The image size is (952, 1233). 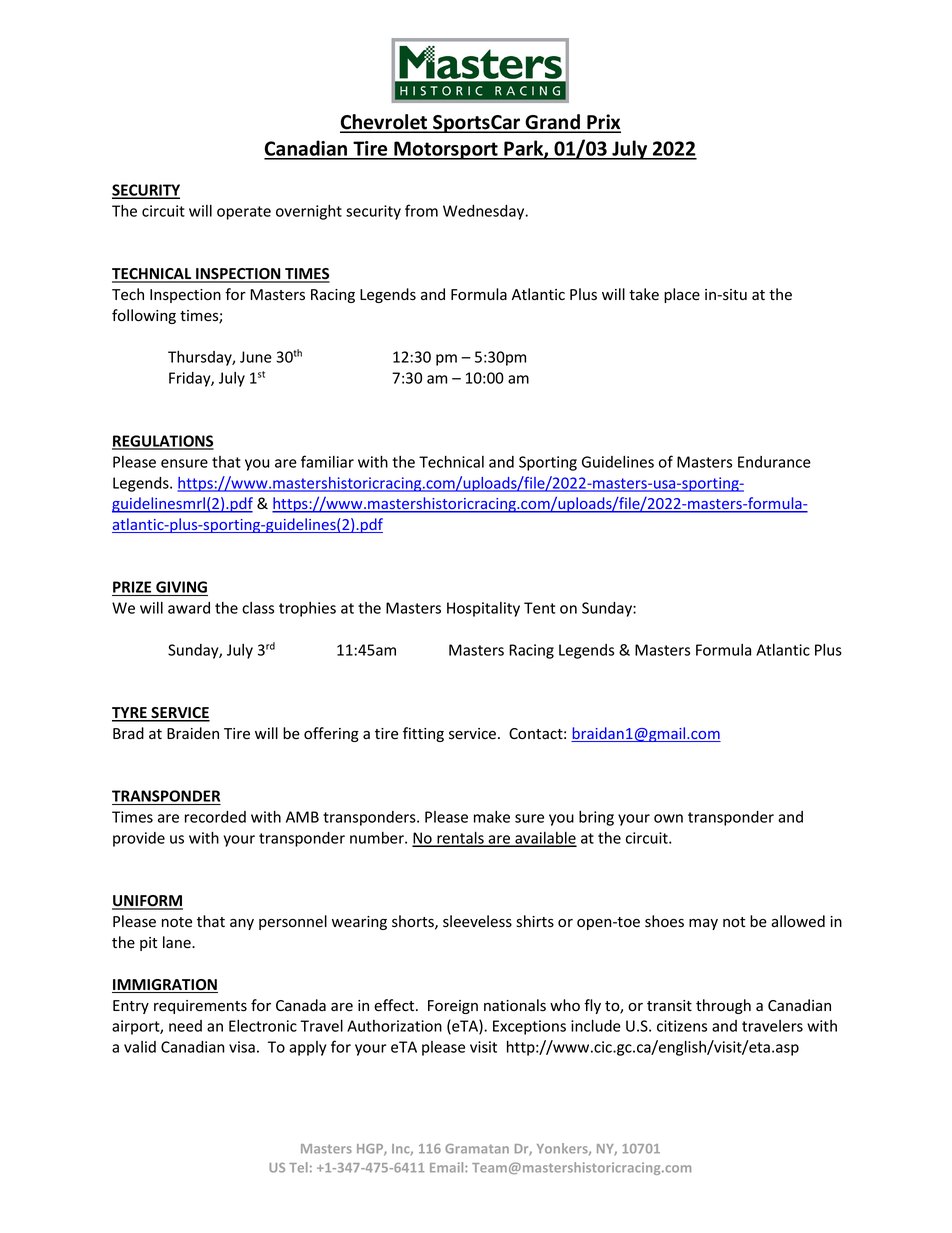 I want to click on Tel, so click(x=298, y=1167).
